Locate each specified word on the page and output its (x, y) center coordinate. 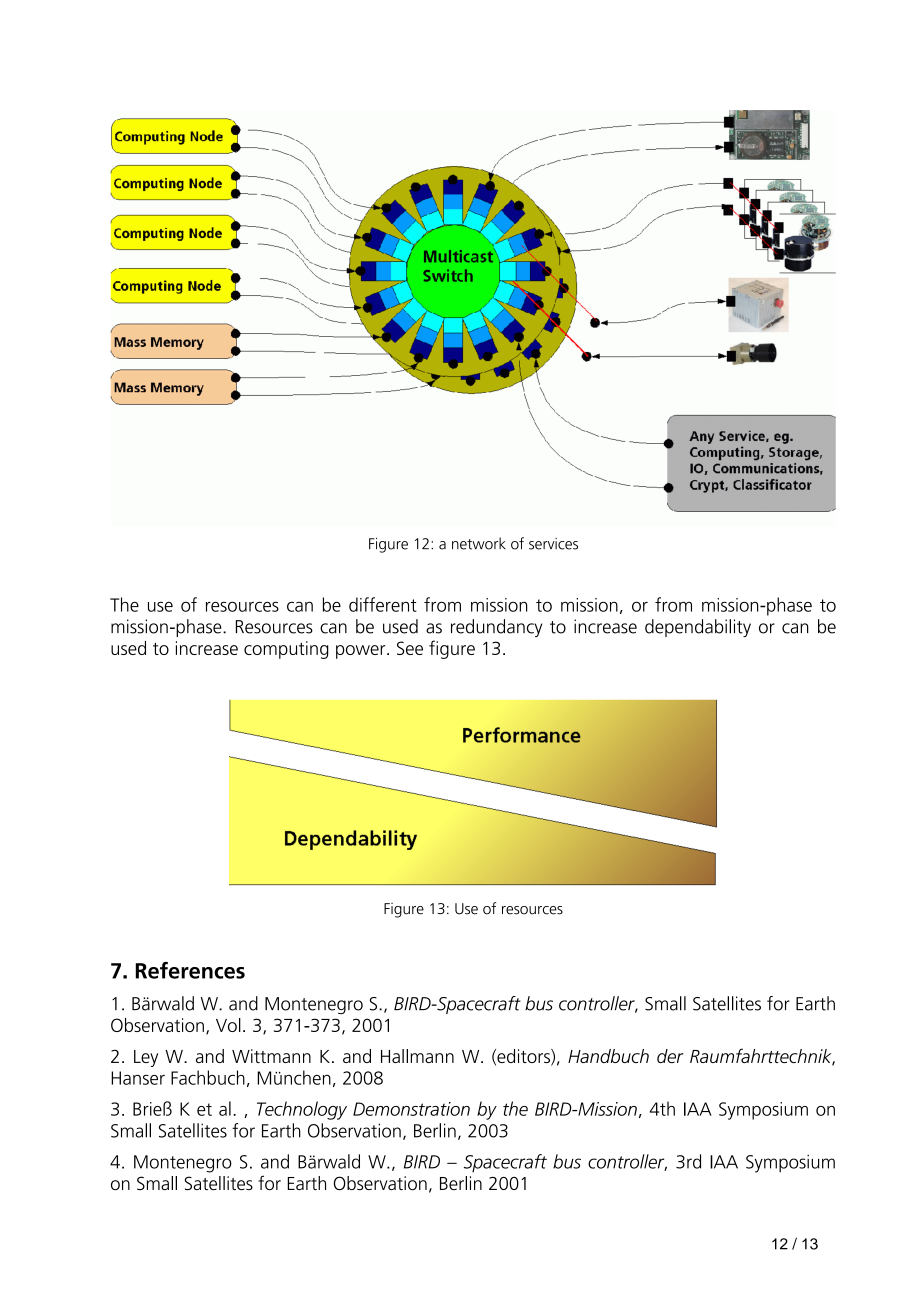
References (190, 970)
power (362, 652)
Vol (228, 1025)
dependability (698, 628)
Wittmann (271, 1056)
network (479, 543)
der (670, 1056)
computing (286, 650)
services (553, 544)
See (410, 648)
